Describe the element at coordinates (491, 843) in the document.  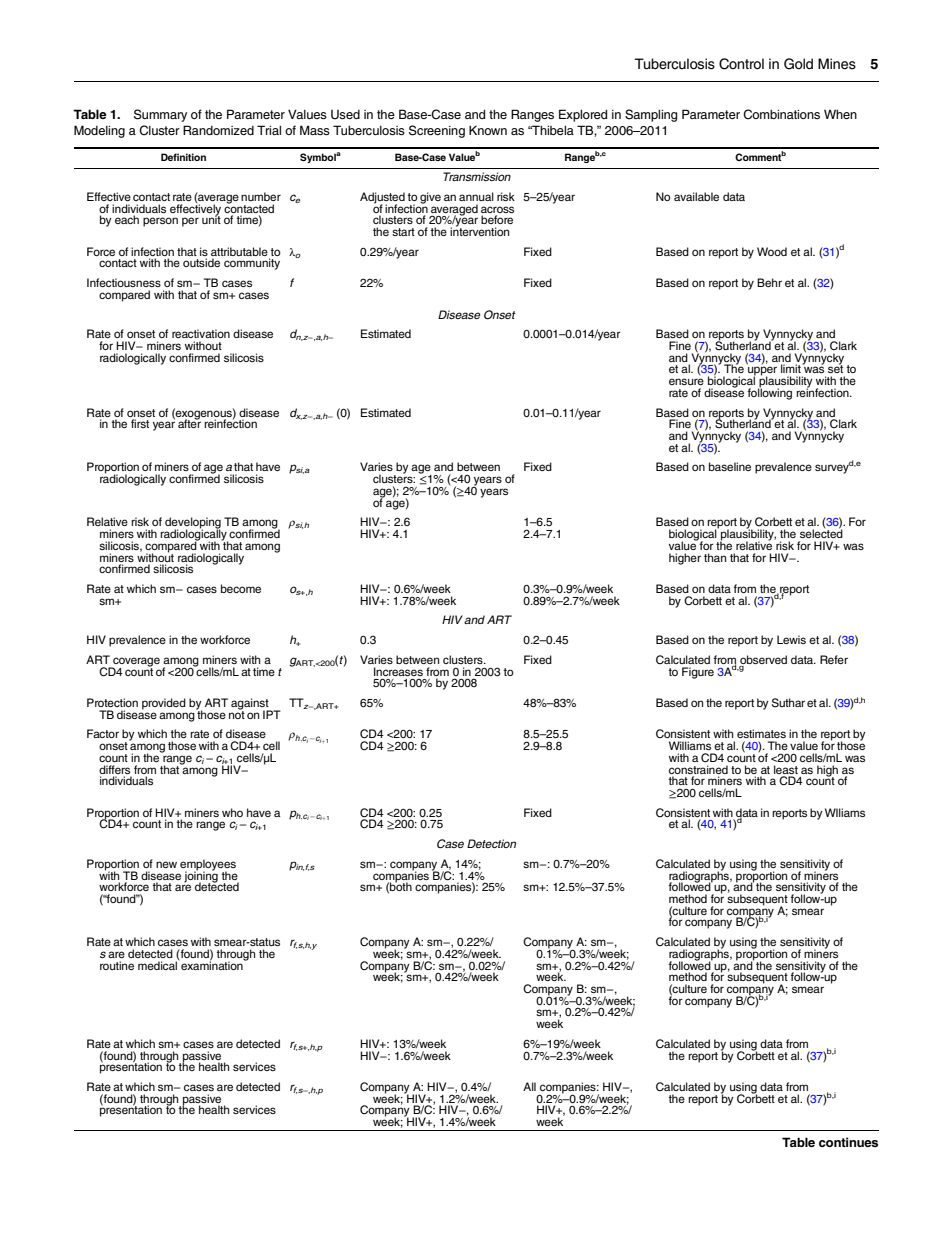
I see `Detection` at that location.
